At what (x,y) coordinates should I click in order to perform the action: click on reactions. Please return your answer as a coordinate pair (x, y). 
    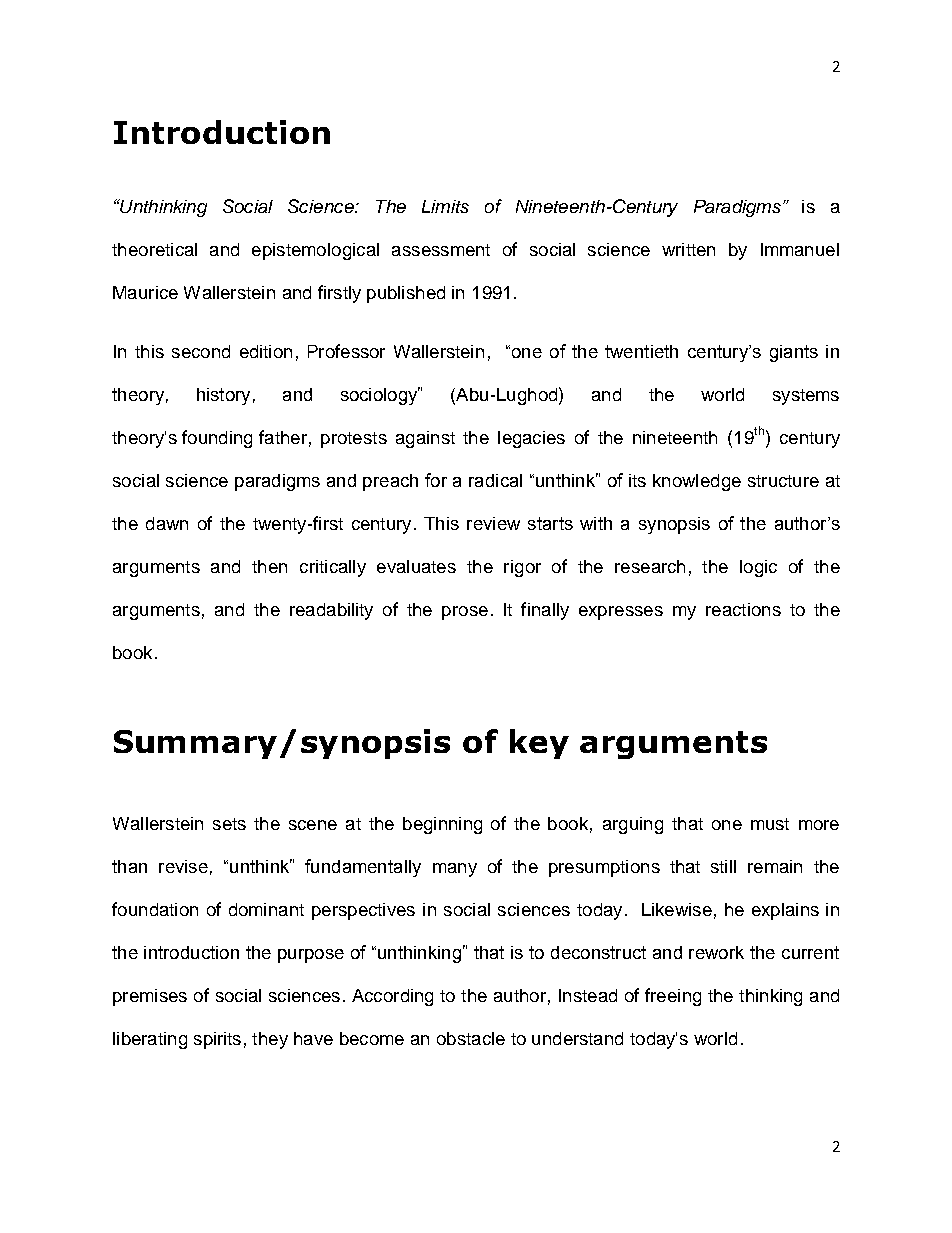
    Looking at the image, I should click on (743, 609).
